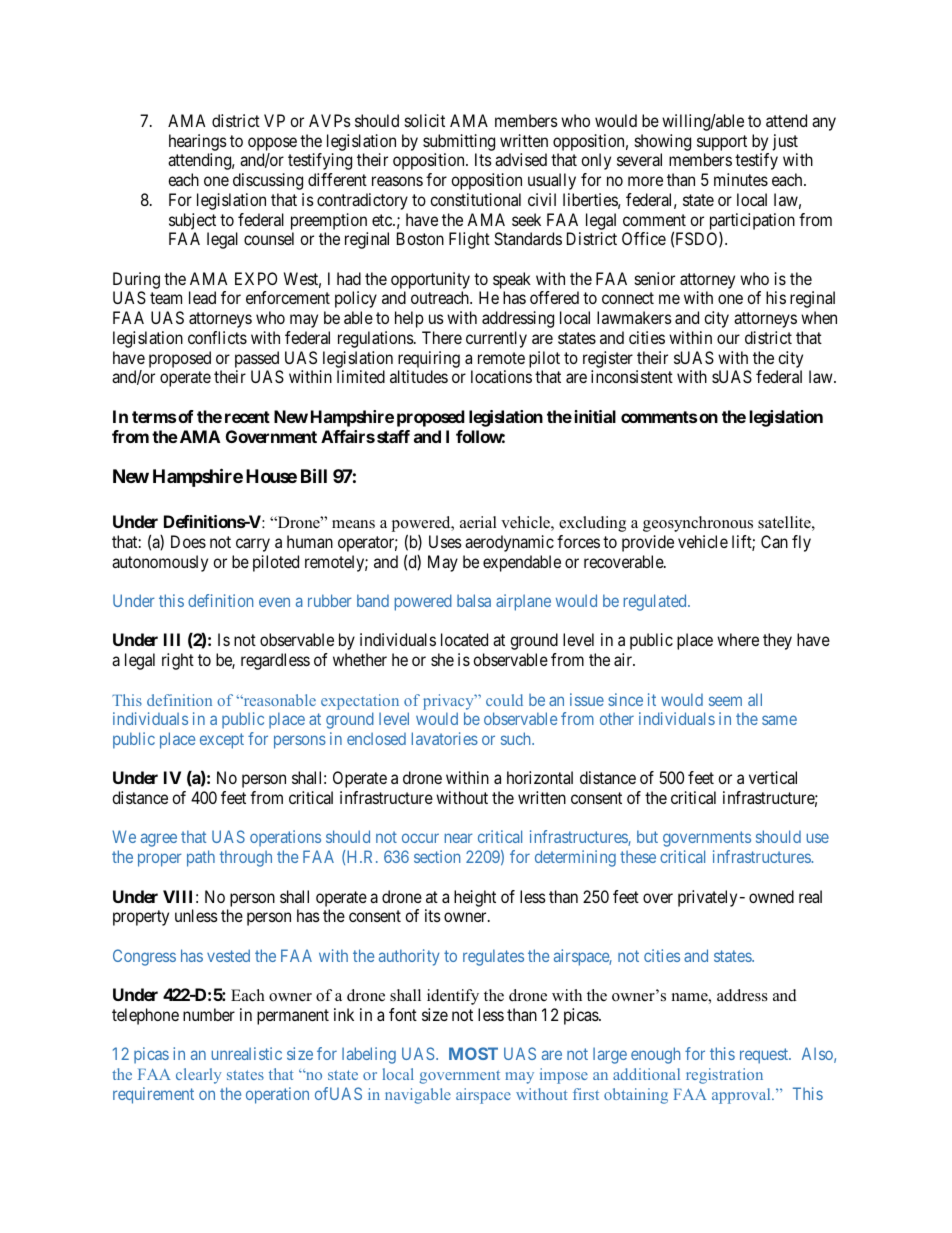 The width and height of the screenshot is (952, 1233). I want to click on seem, so click(725, 701).
